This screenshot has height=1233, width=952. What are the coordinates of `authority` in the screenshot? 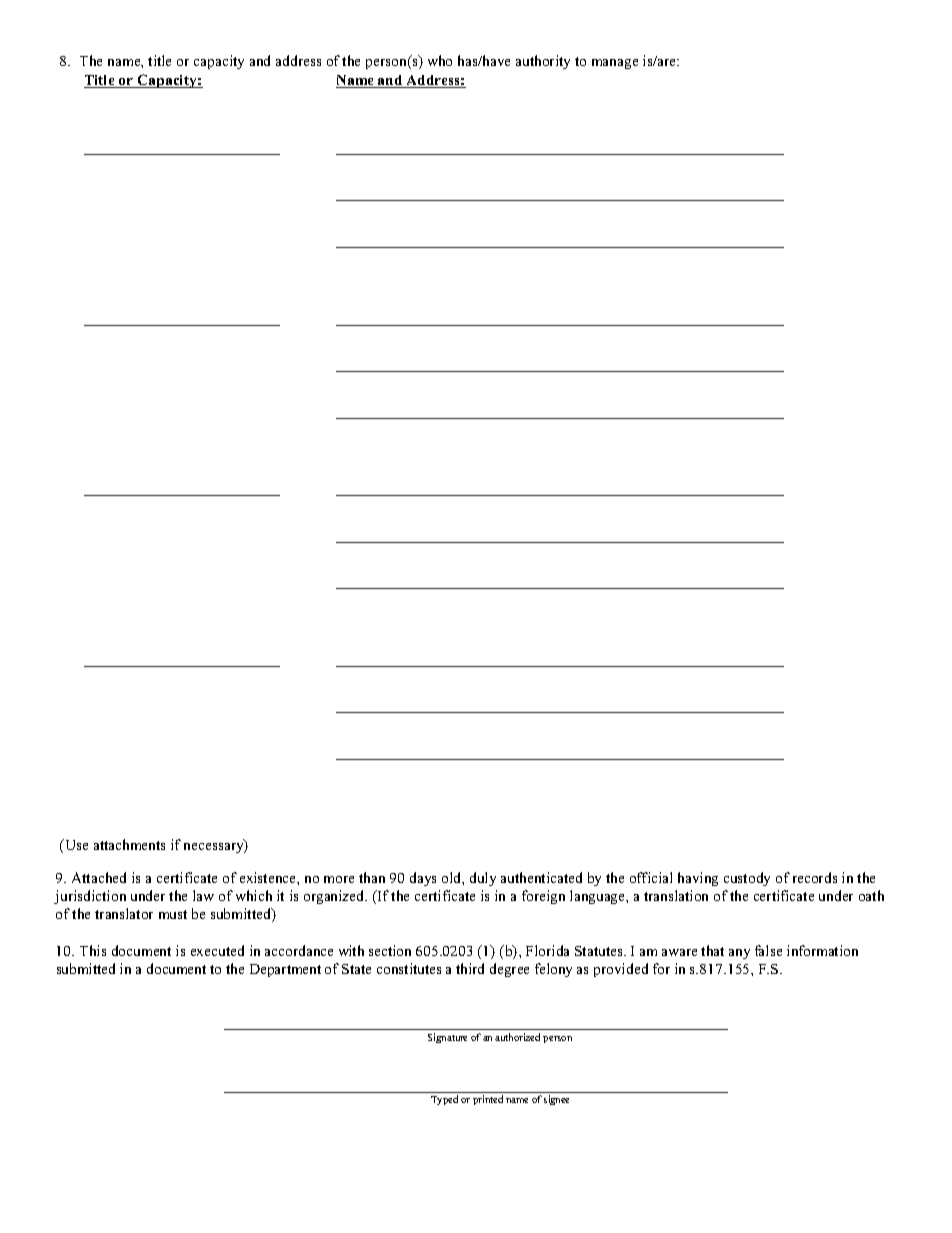 It's located at (543, 62).
